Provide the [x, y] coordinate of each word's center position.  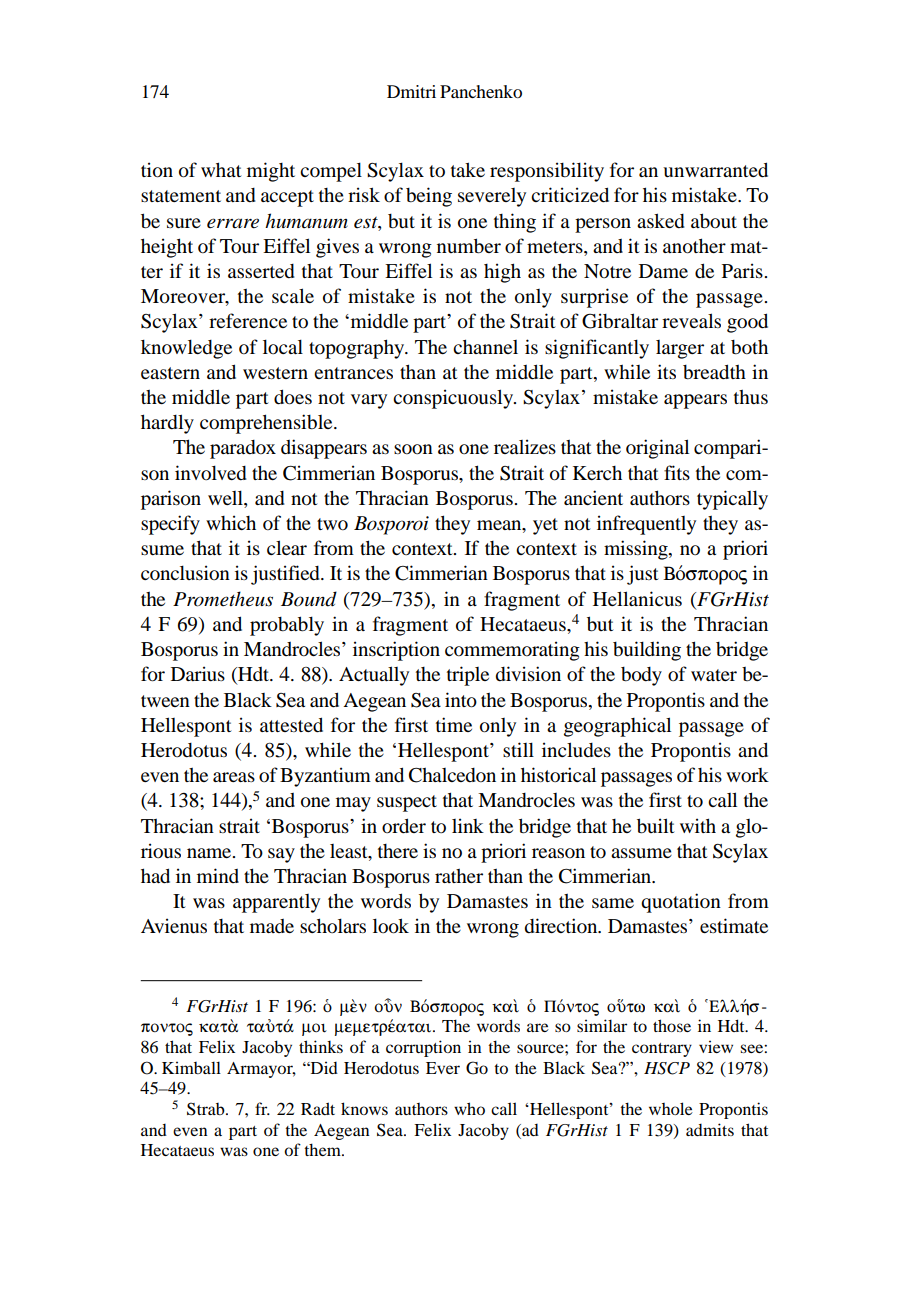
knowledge [186, 349]
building [647, 651]
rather [459, 876]
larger [680, 349]
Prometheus [223, 599]
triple [468, 676]
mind [218, 875]
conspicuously [454, 399]
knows [364, 1108]
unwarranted [715, 170]
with [698, 825]
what [221, 169]
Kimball [191, 1067]
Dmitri [411, 91]
